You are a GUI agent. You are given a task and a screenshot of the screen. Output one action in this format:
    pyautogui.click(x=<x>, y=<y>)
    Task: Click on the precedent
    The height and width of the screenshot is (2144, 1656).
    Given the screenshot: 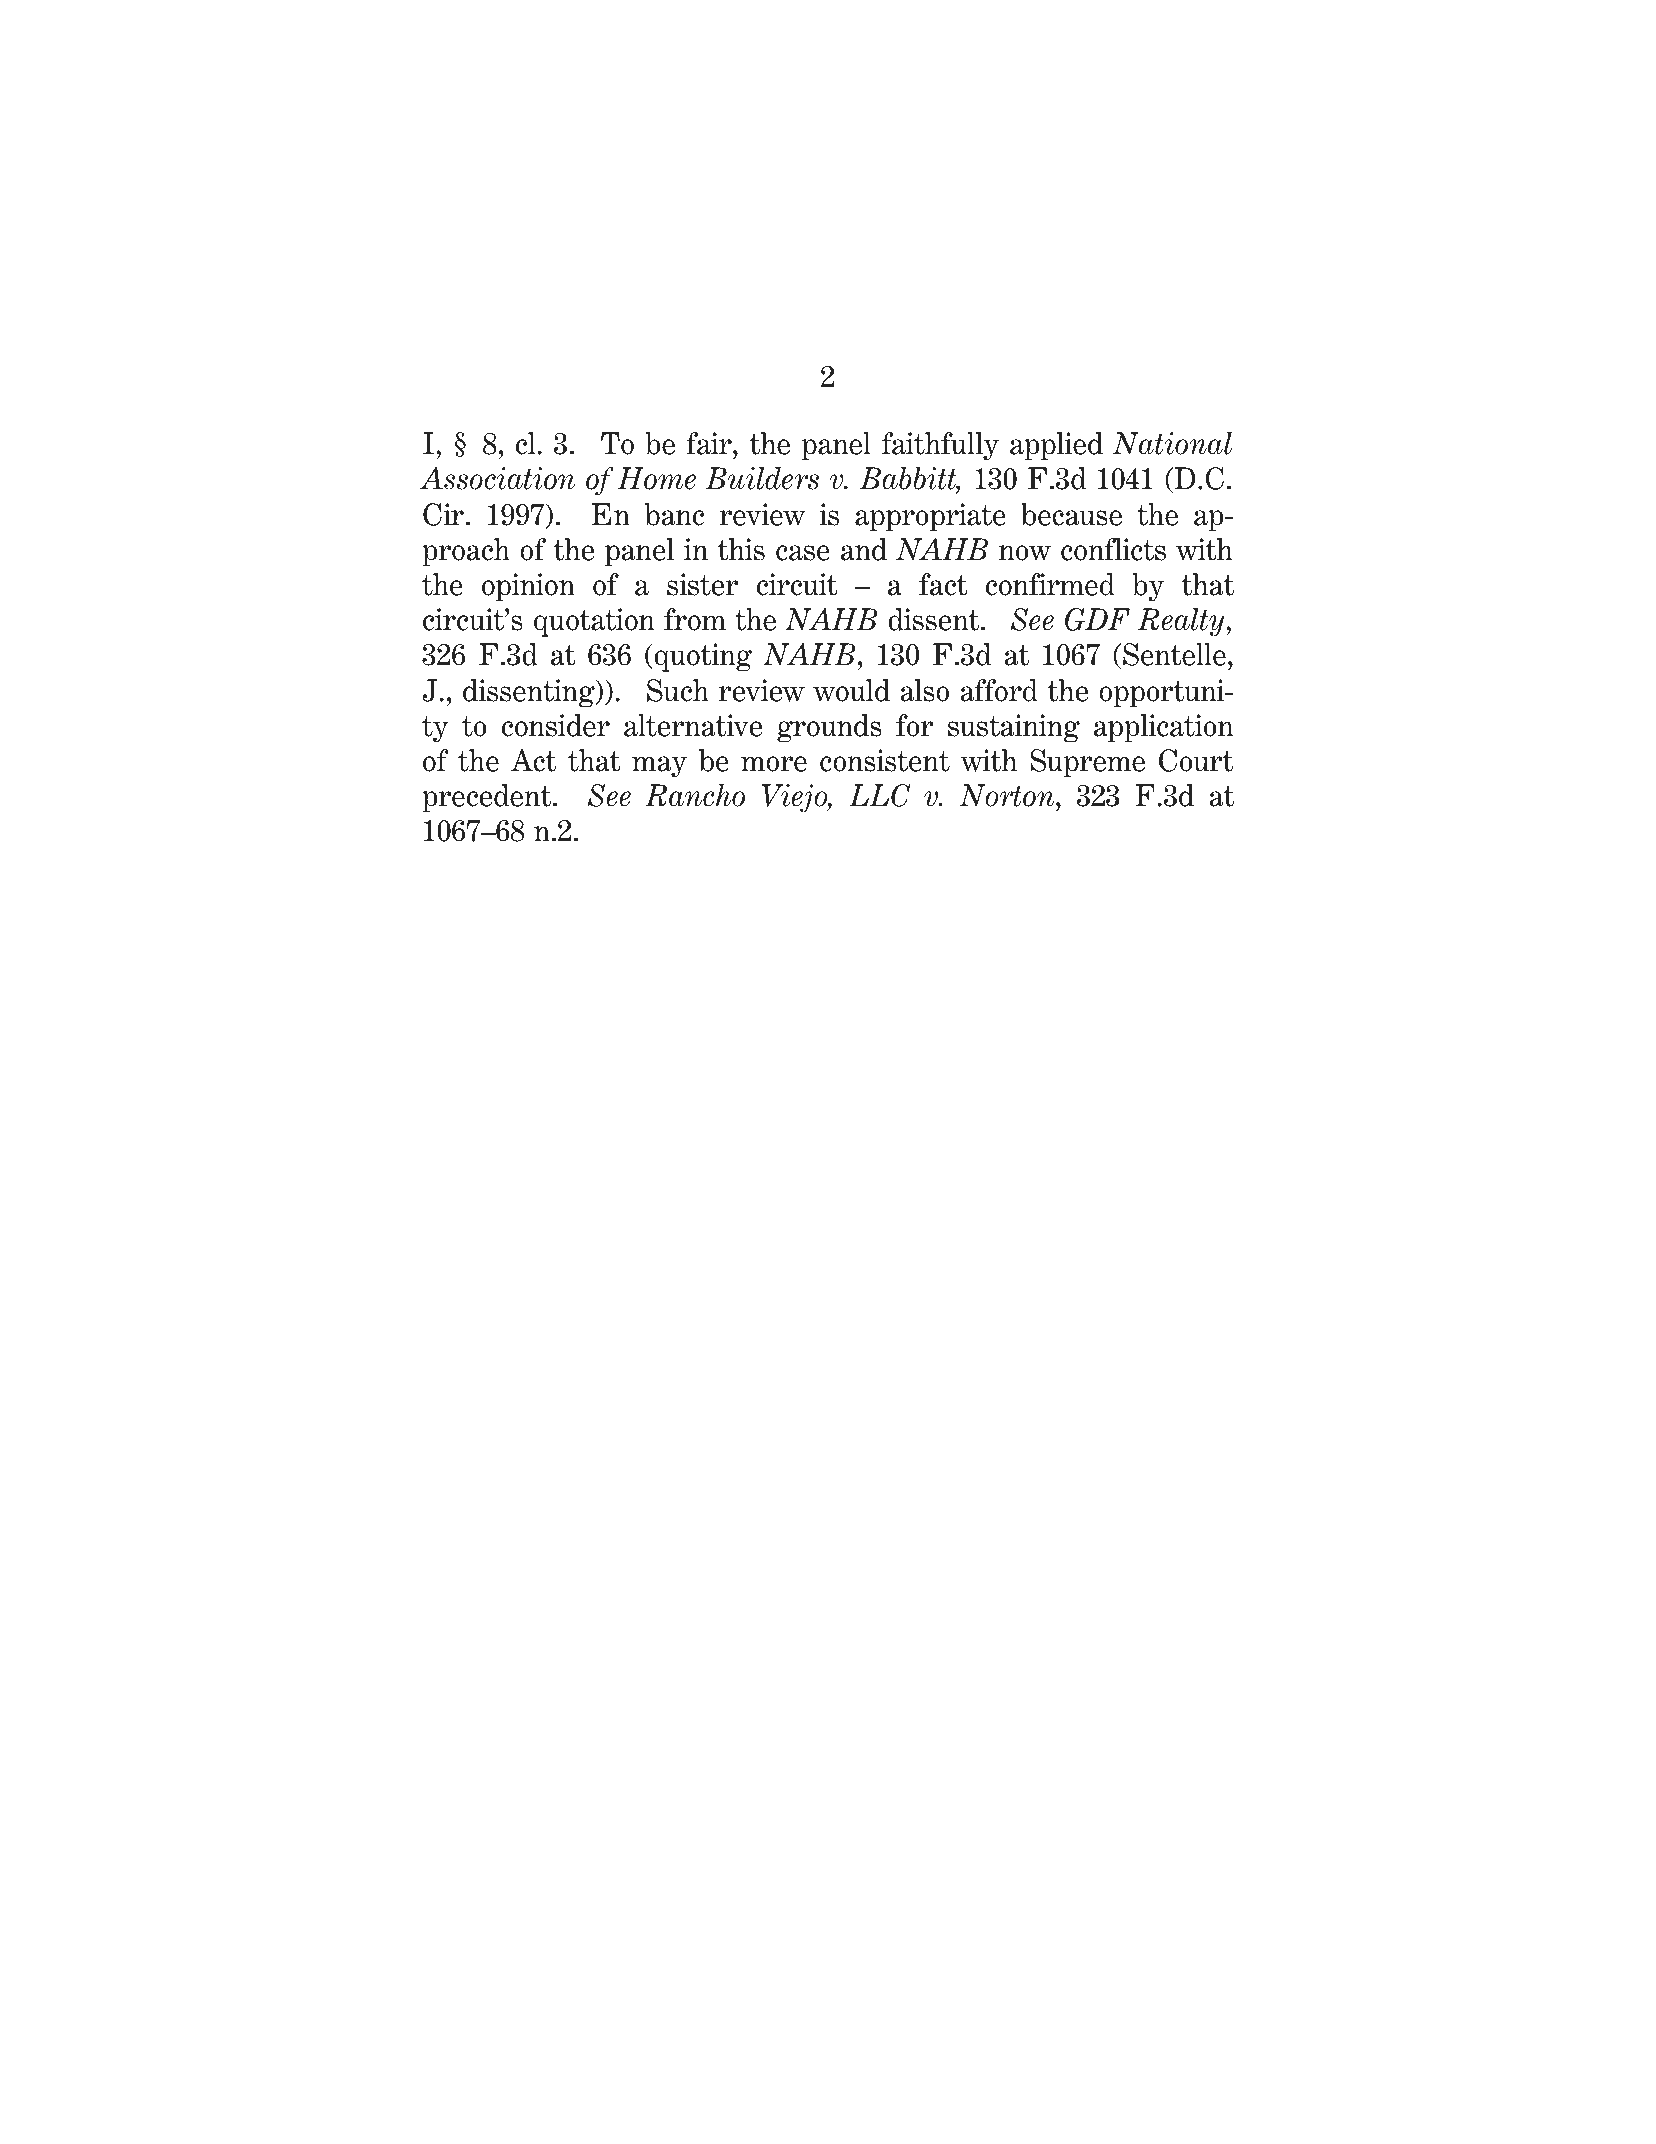 What is the action you would take?
    pyautogui.click(x=488, y=798)
